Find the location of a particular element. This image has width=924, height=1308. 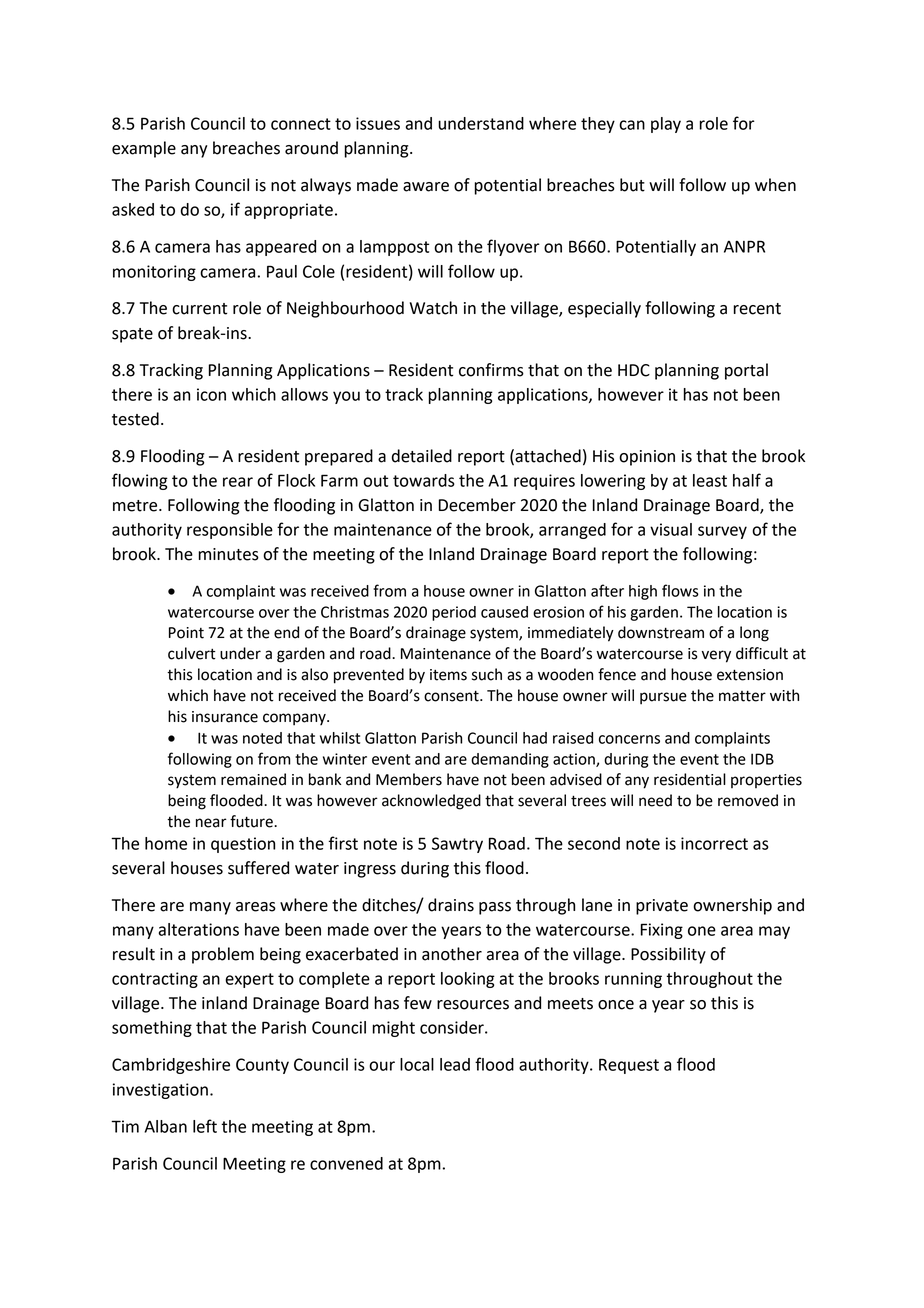

rear is located at coordinates (238, 482).
